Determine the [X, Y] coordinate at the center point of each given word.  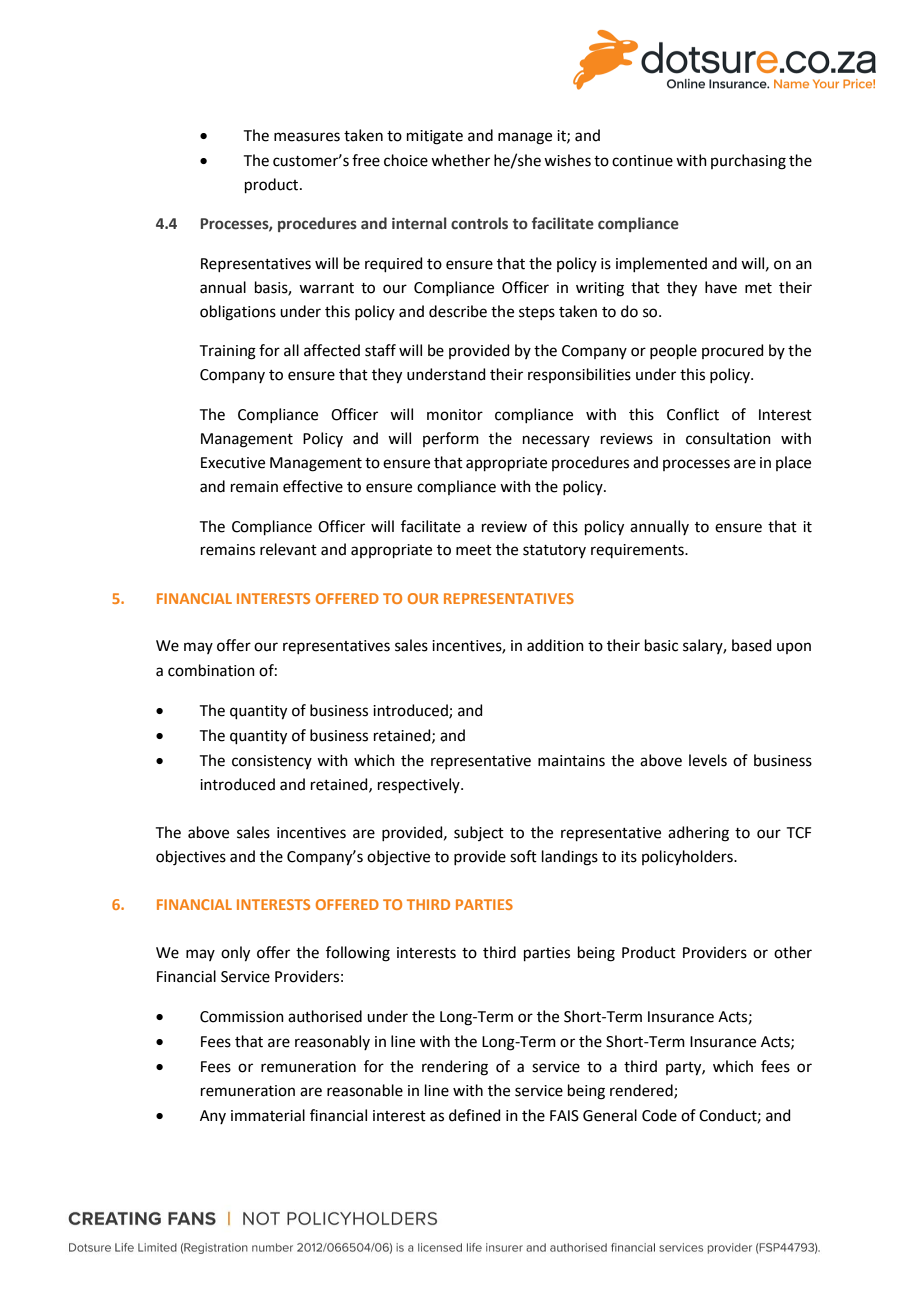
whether [460, 160]
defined [475, 1115]
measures [307, 137]
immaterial [268, 1115]
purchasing [748, 162]
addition [555, 645]
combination [211, 670]
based [752, 645]
